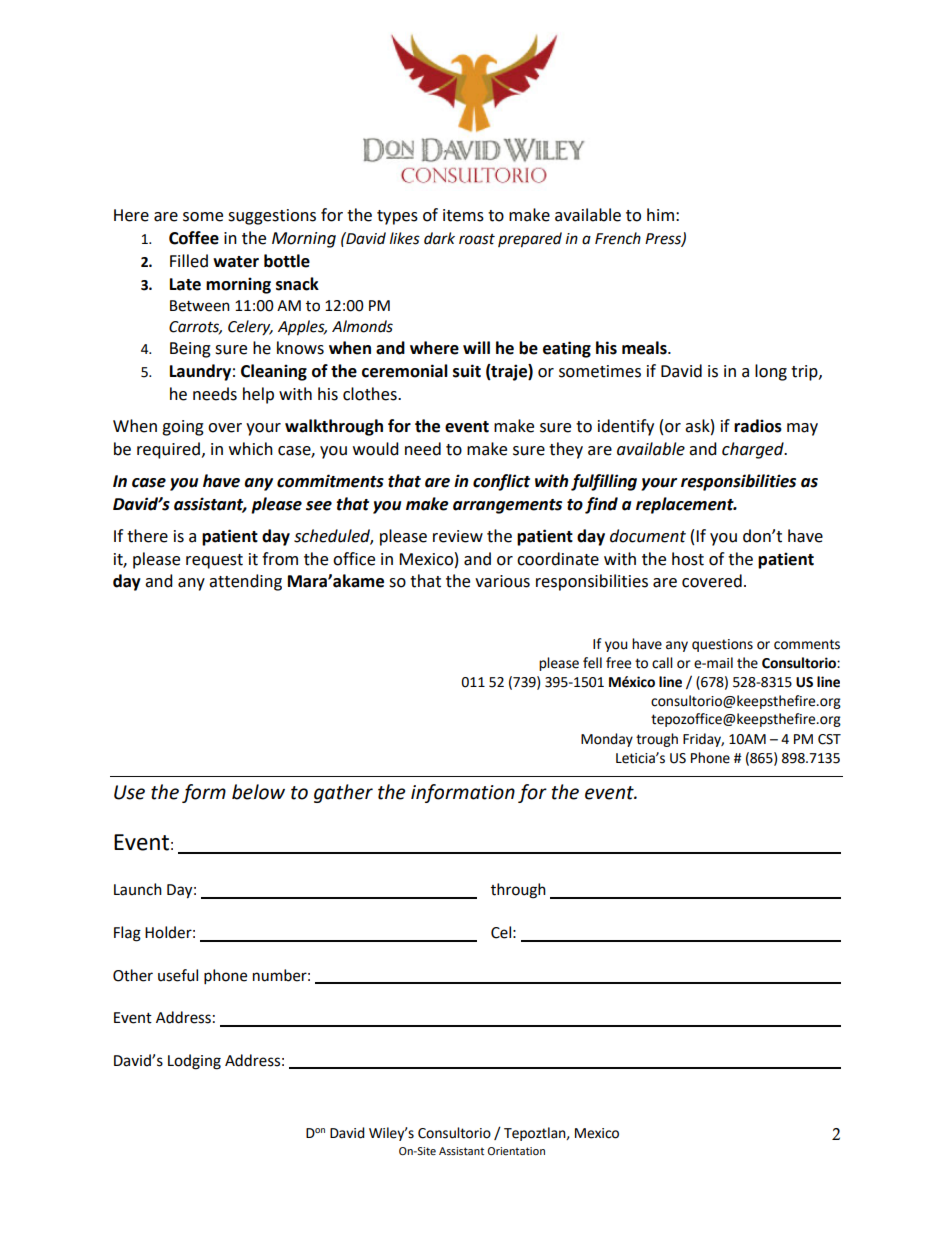 The image size is (952, 1233). What do you see at coordinates (194, 1062) in the image?
I see `Lodging` at bounding box center [194, 1062].
